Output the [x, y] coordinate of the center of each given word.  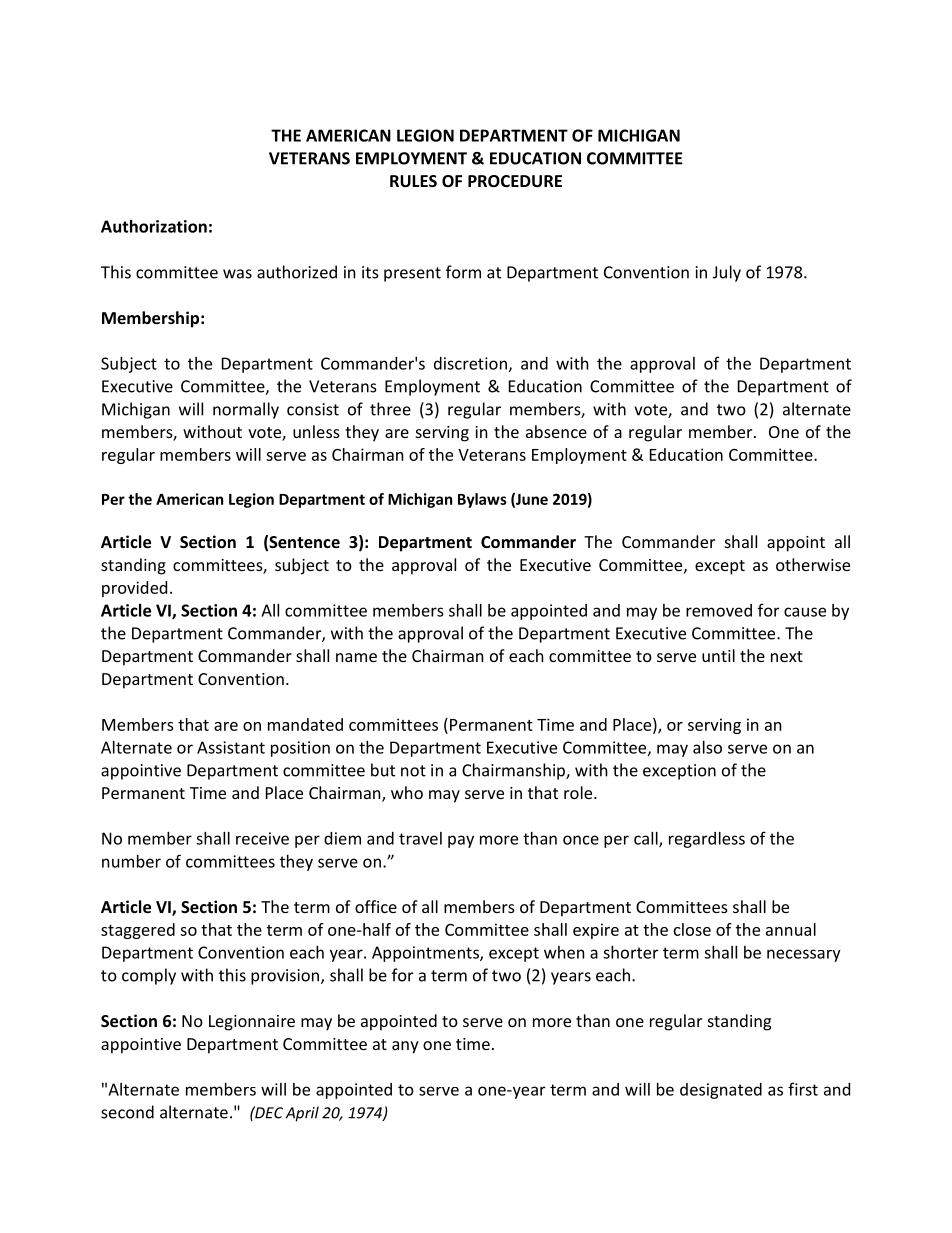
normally [246, 410]
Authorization [154, 226]
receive [262, 838]
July [727, 273]
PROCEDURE [515, 181]
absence [556, 431]
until [718, 655]
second [127, 1112]
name [356, 657]
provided [134, 589]
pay [461, 841]
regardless [707, 840]
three [390, 409]
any [405, 1047]
